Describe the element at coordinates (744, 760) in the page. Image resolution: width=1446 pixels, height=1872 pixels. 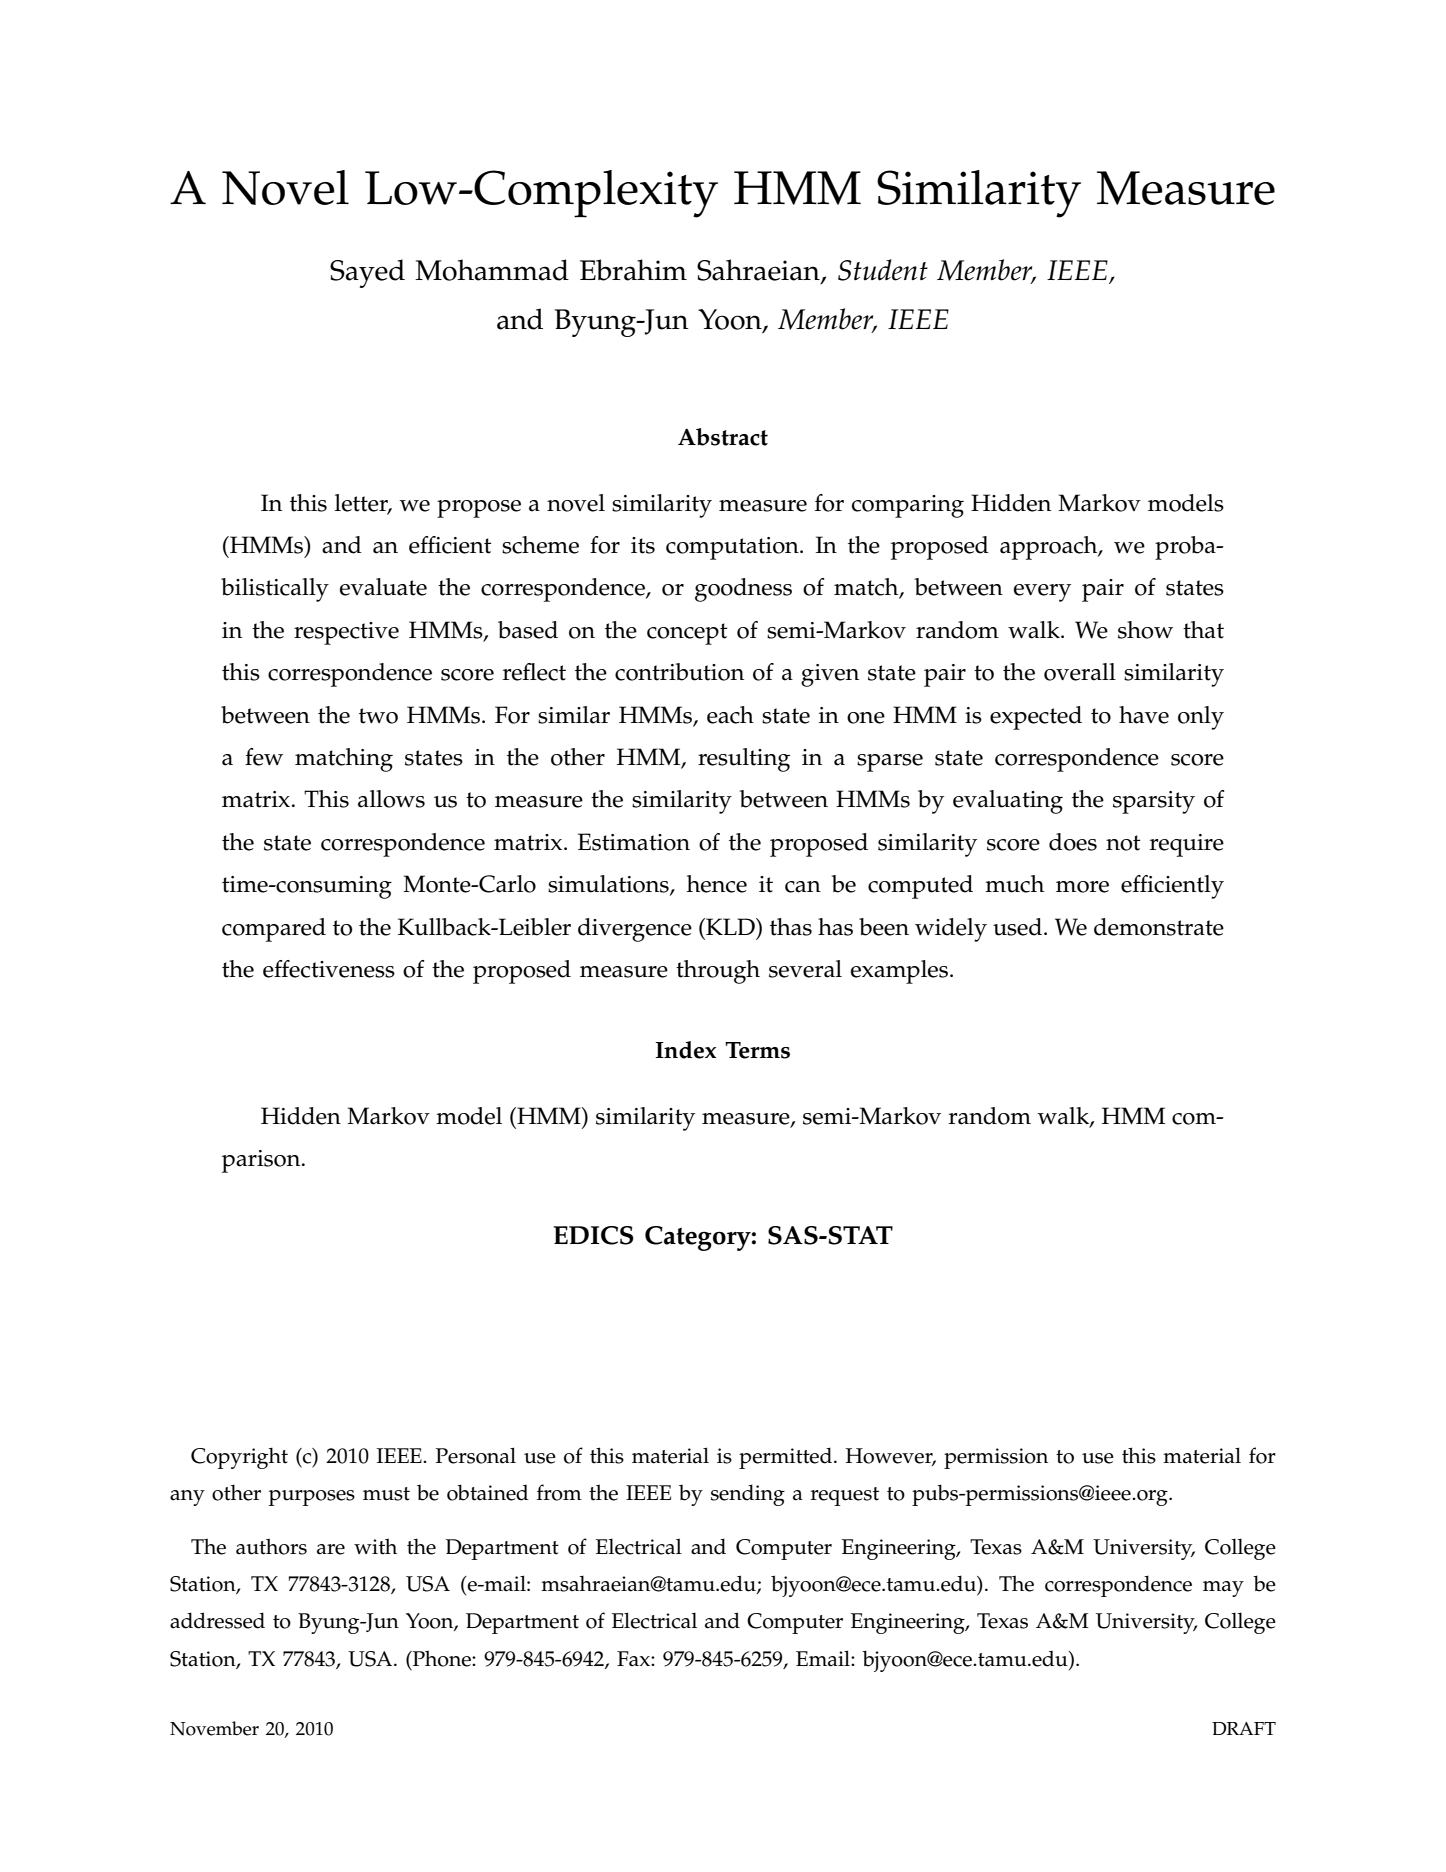
I see `resulting` at that location.
